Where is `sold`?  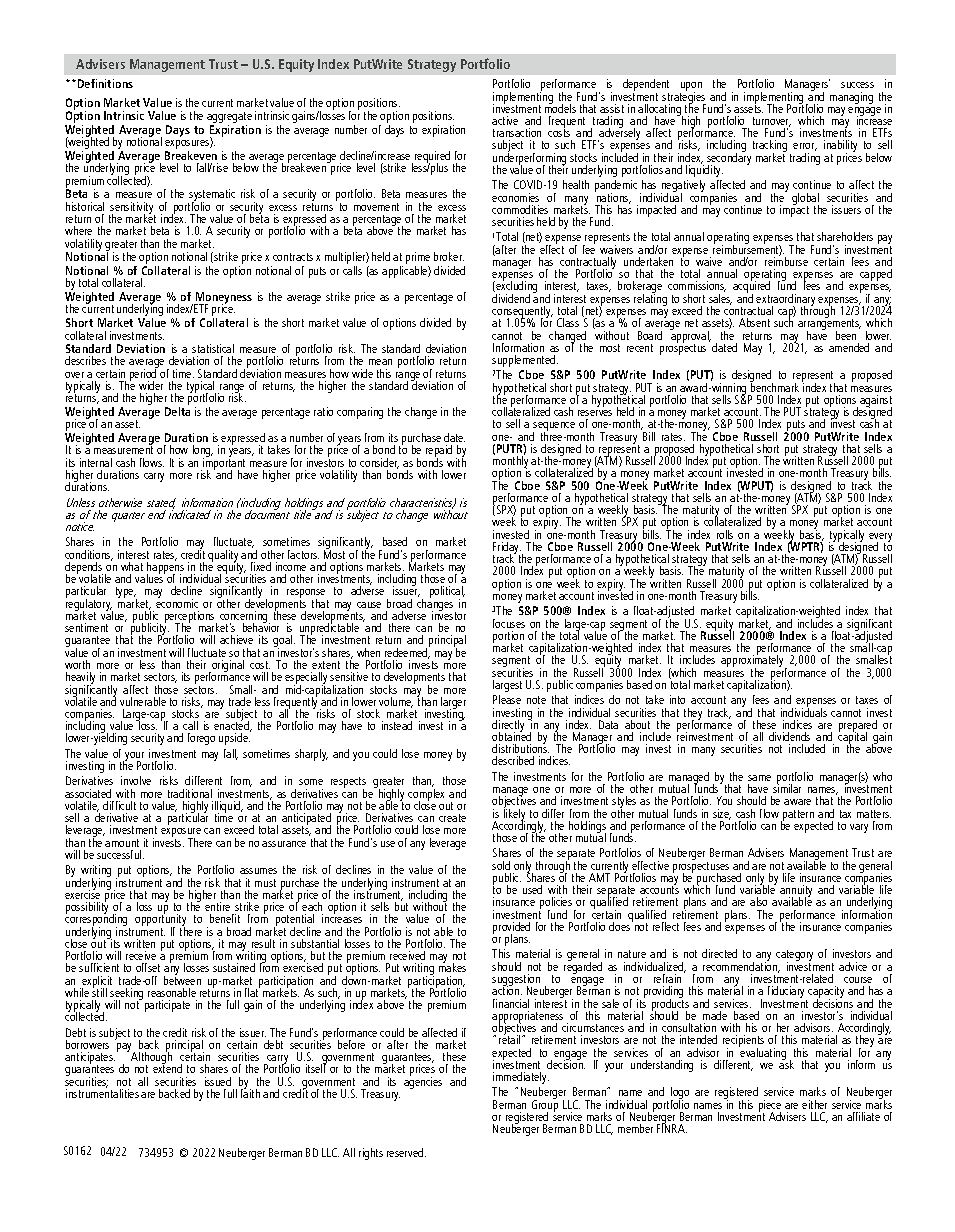 sold is located at coordinates (501, 865).
